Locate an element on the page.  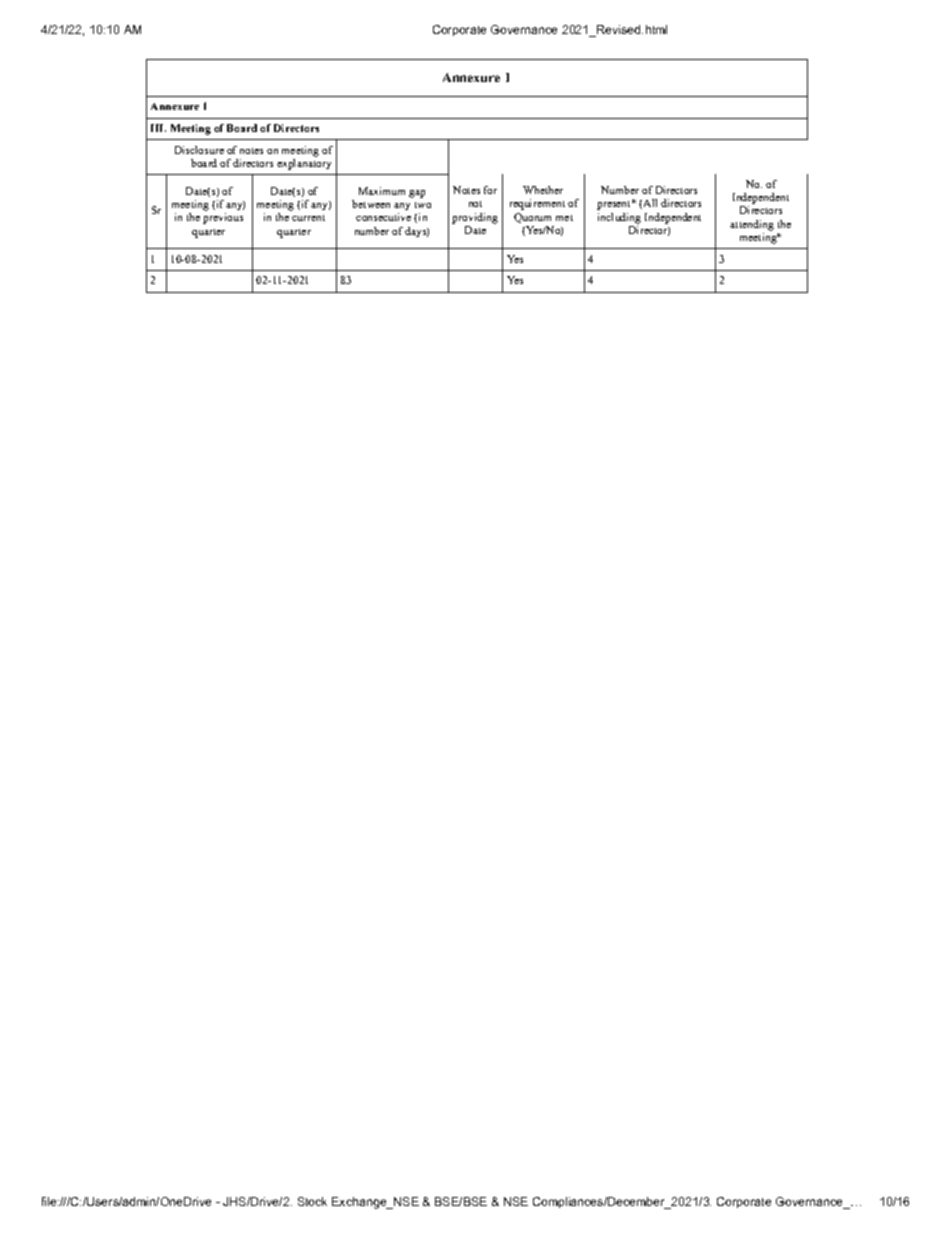
previous is located at coordinates (223, 218).
